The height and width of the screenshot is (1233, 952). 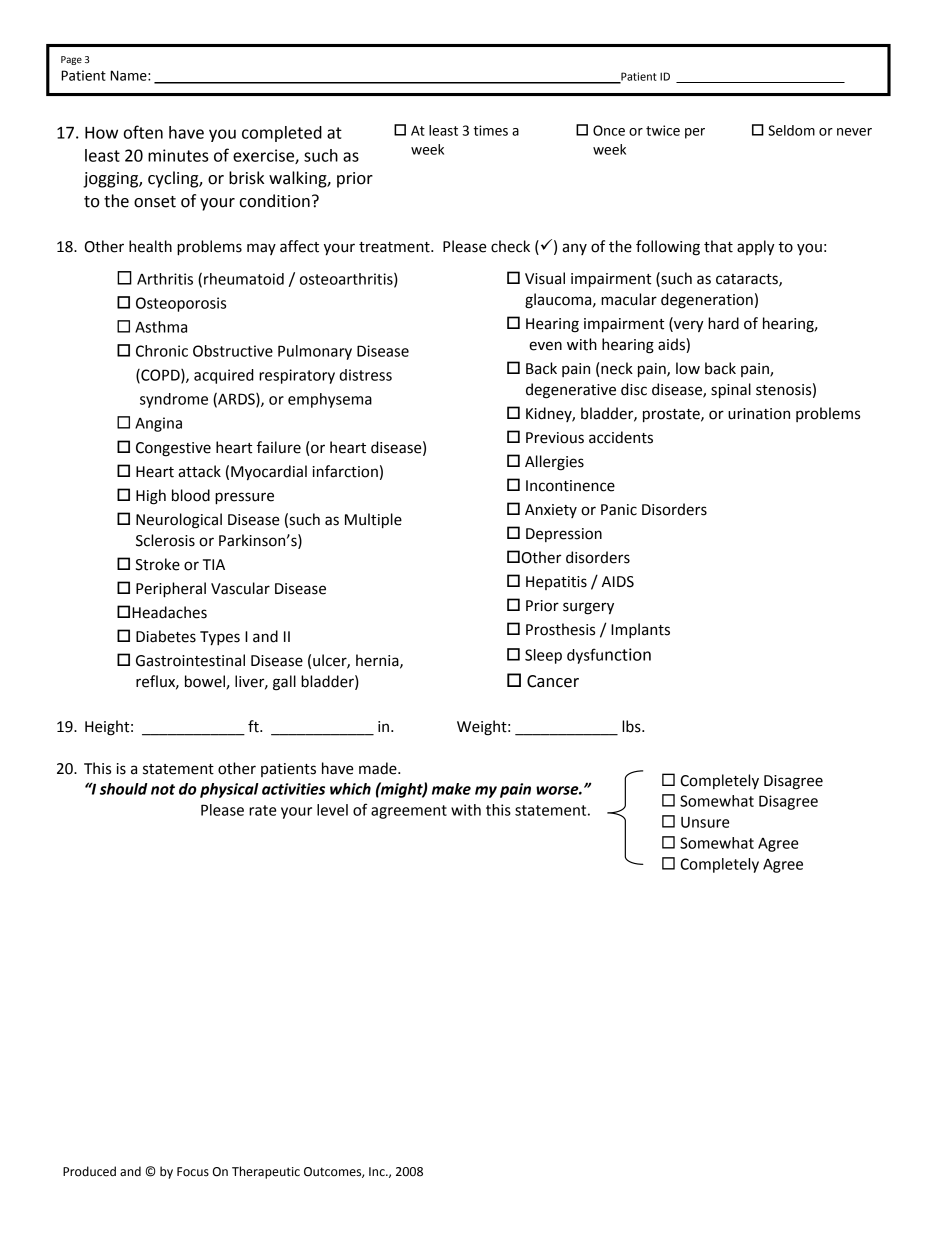 What do you see at coordinates (723, 323) in the screenshot?
I see `hard` at bounding box center [723, 323].
